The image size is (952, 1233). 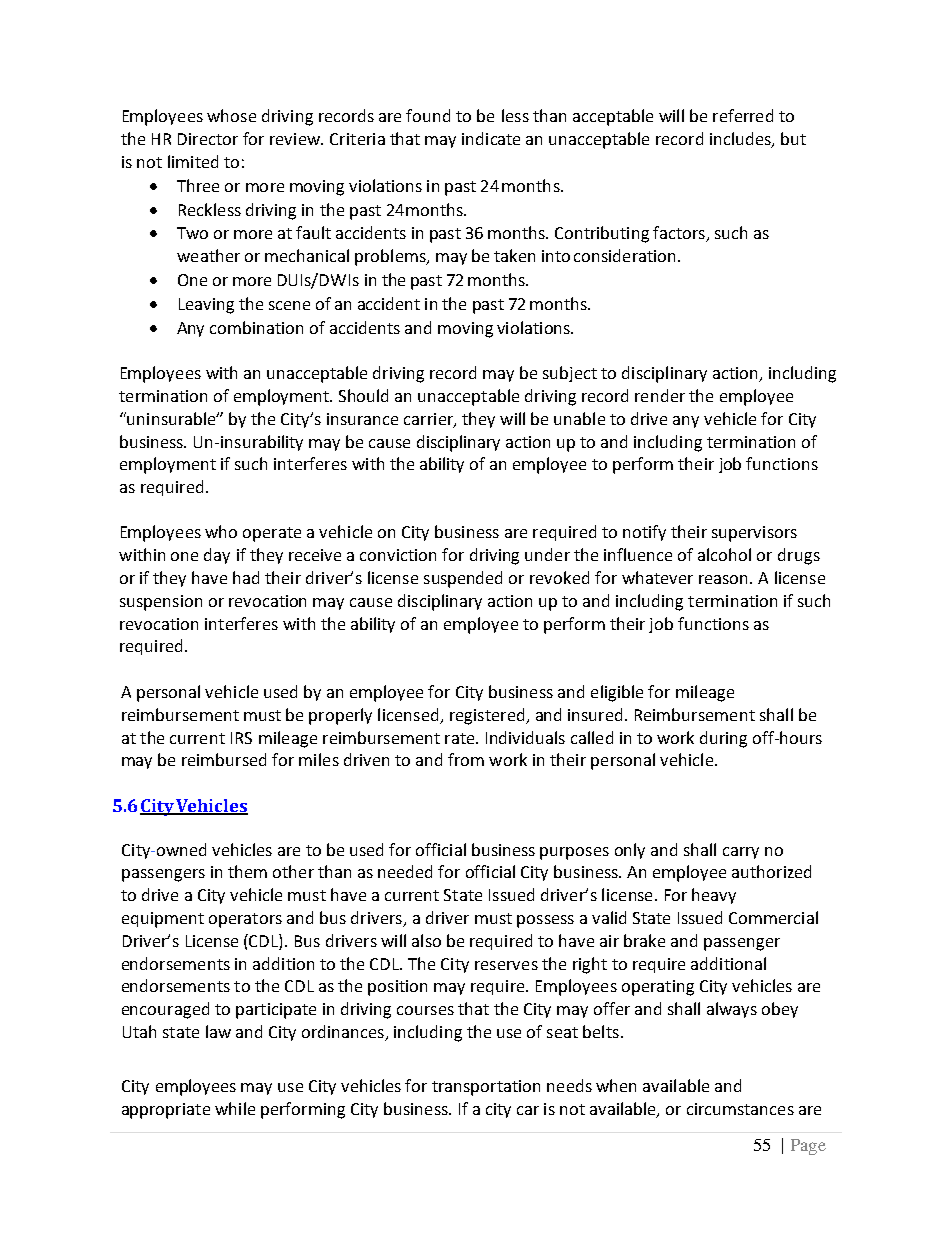 What do you see at coordinates (247, 871) in the image?
I see `them` at bounding box center [247, 871].
